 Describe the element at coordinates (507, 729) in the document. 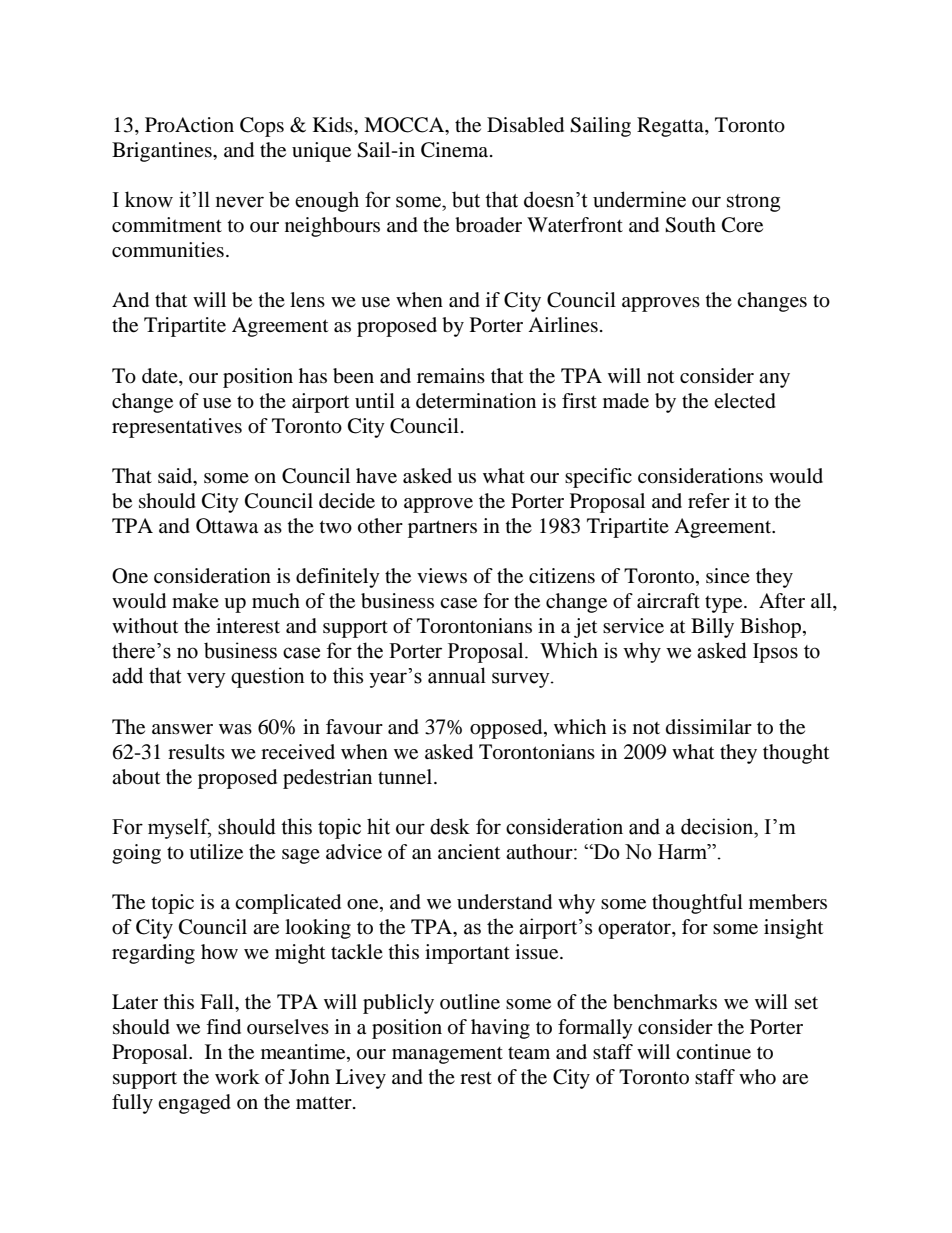

I see `opposed` at that location.
